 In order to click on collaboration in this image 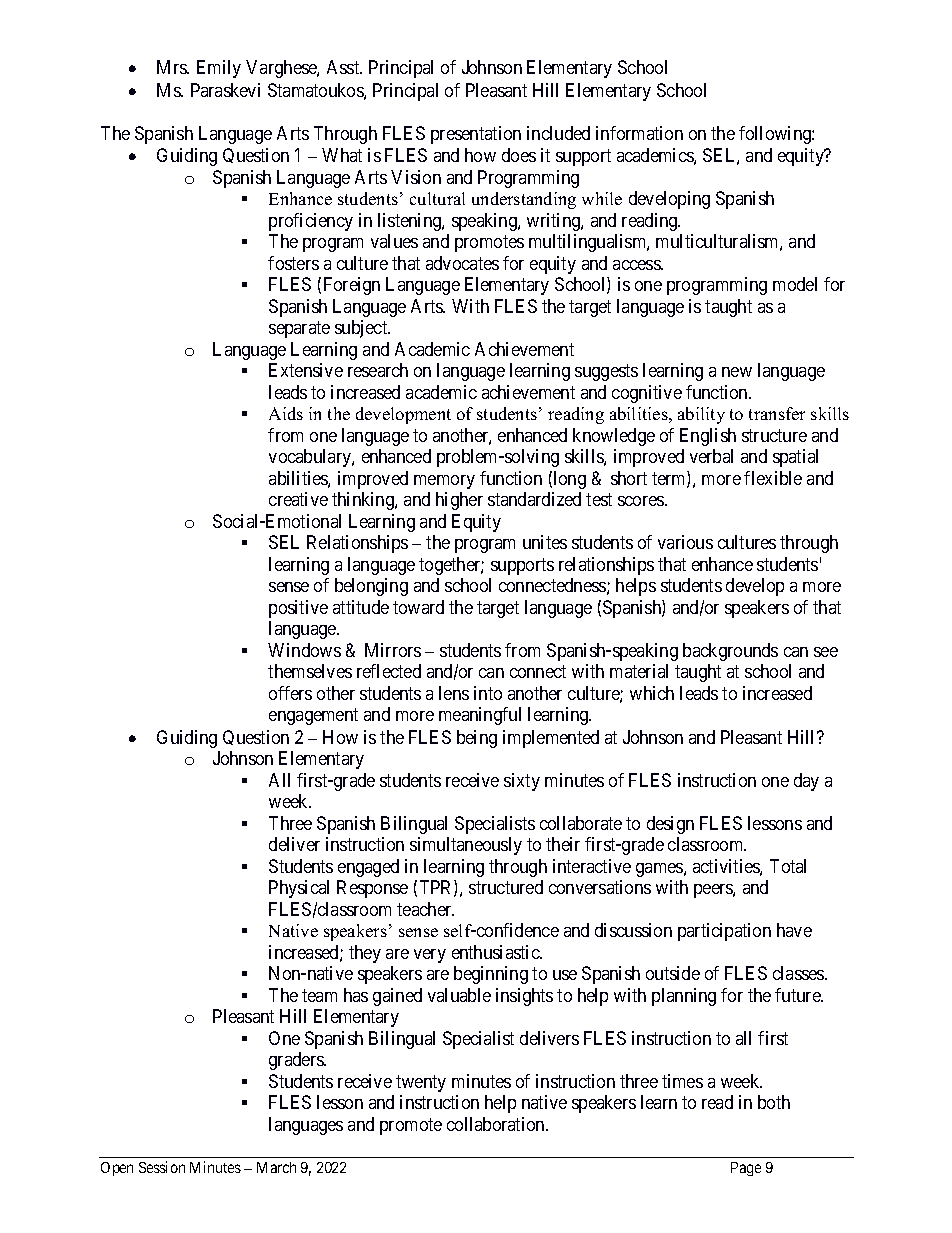, I will do `click(497, 1124)`.
